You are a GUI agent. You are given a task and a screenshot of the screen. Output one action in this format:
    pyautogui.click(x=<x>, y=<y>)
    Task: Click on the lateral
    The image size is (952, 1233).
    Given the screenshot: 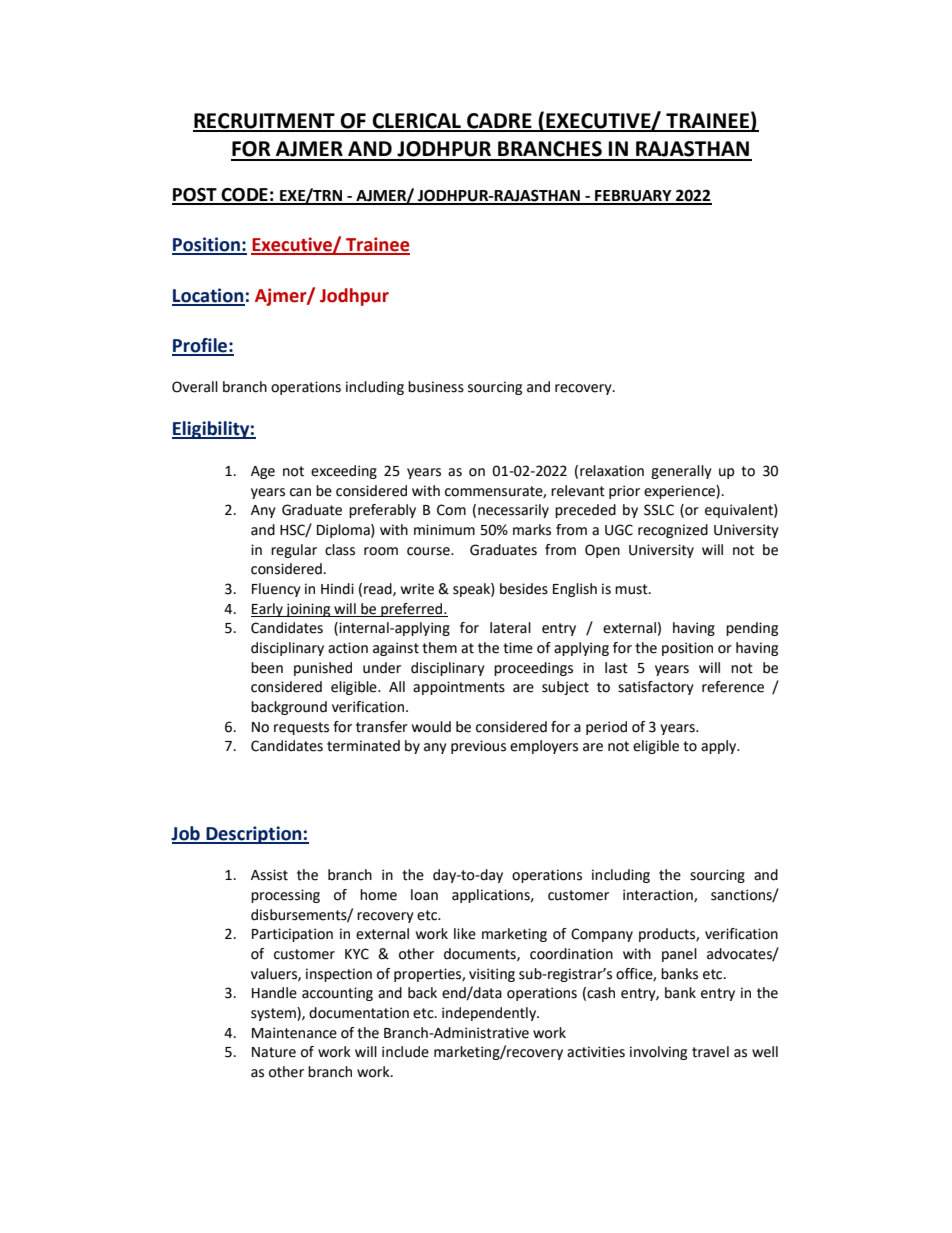 What is the action you would take?
    pyautogui.click(x=510, y=628)
